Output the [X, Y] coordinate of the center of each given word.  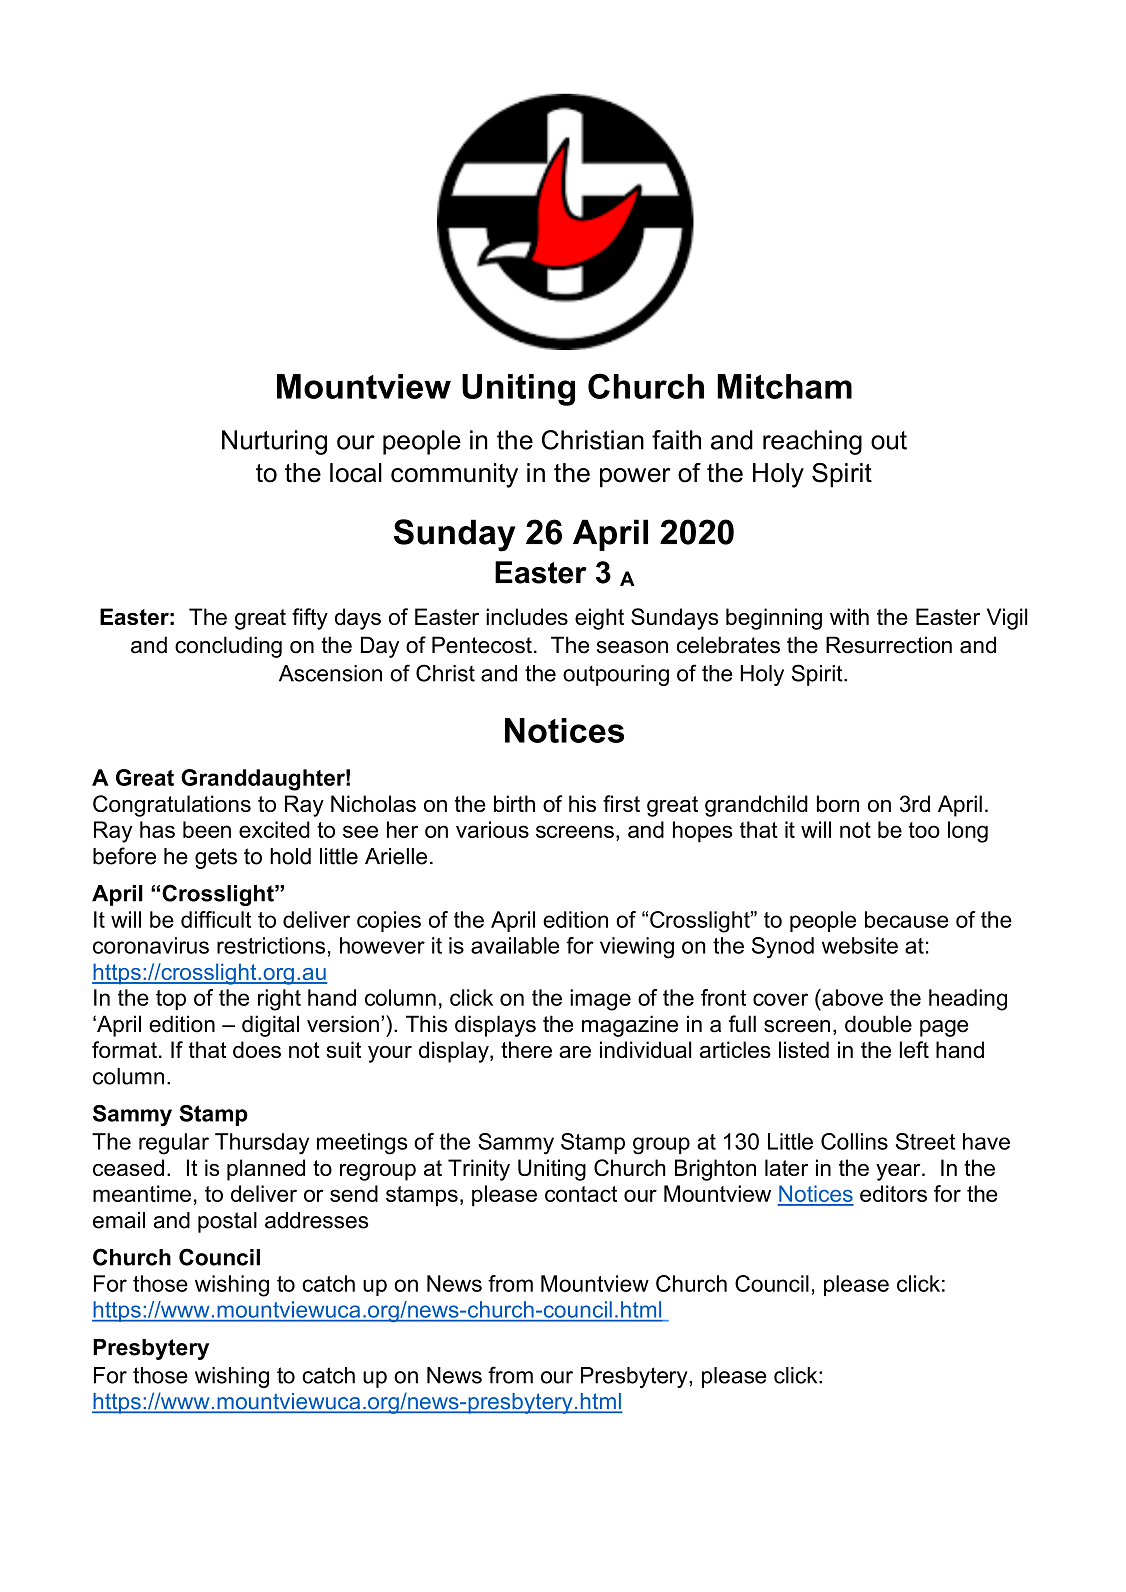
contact [581, 1194]
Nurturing [274, 442]
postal [227, 1222]
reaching [812, 442]
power [635, 478]
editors [893, 1193]
